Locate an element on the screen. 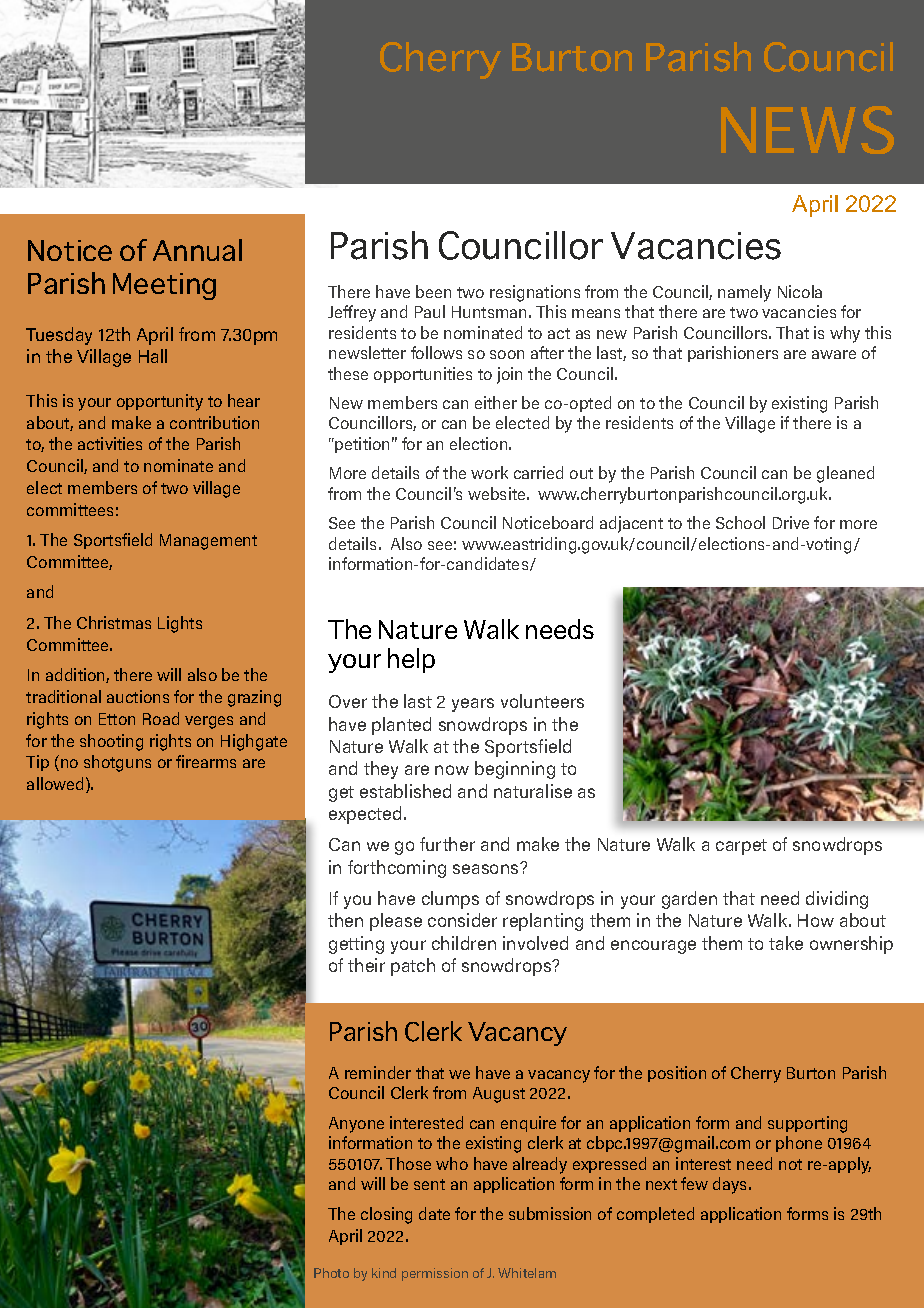  take is located at coordinates (786, 943).
